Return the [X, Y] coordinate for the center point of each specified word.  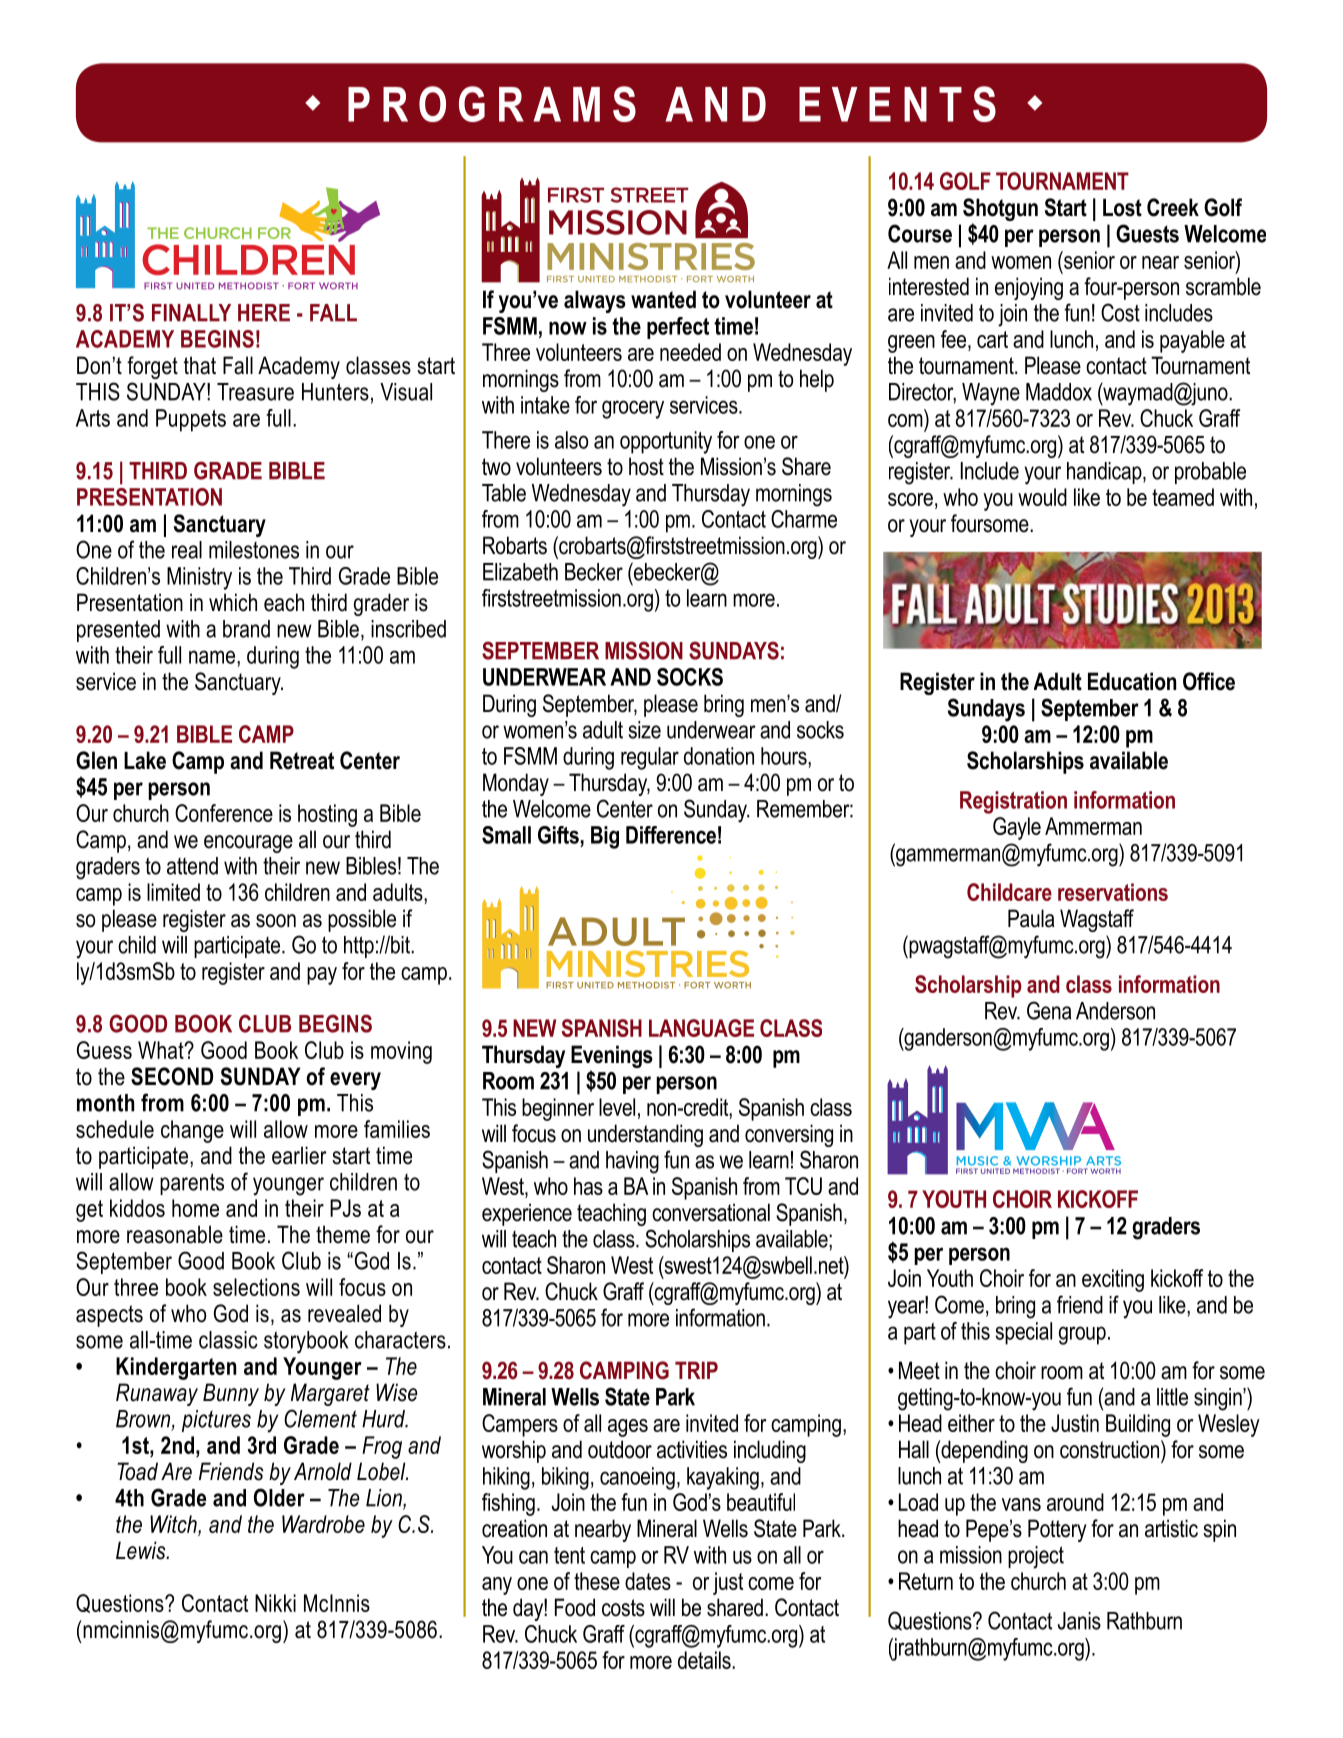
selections [256, 1287]
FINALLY [191, 313]
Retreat [302, 760]
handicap [1105, 473]
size [645, 730]
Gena [1049, 1010]
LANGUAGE [701, 1028]
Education [1132, 681]
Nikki [275, 1603]
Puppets [191, 420]
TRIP [696, 1370]
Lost [1122, 208]
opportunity [666, 442]
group [1082, 1335]
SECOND [172, 1076]
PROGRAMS [492, 104]
